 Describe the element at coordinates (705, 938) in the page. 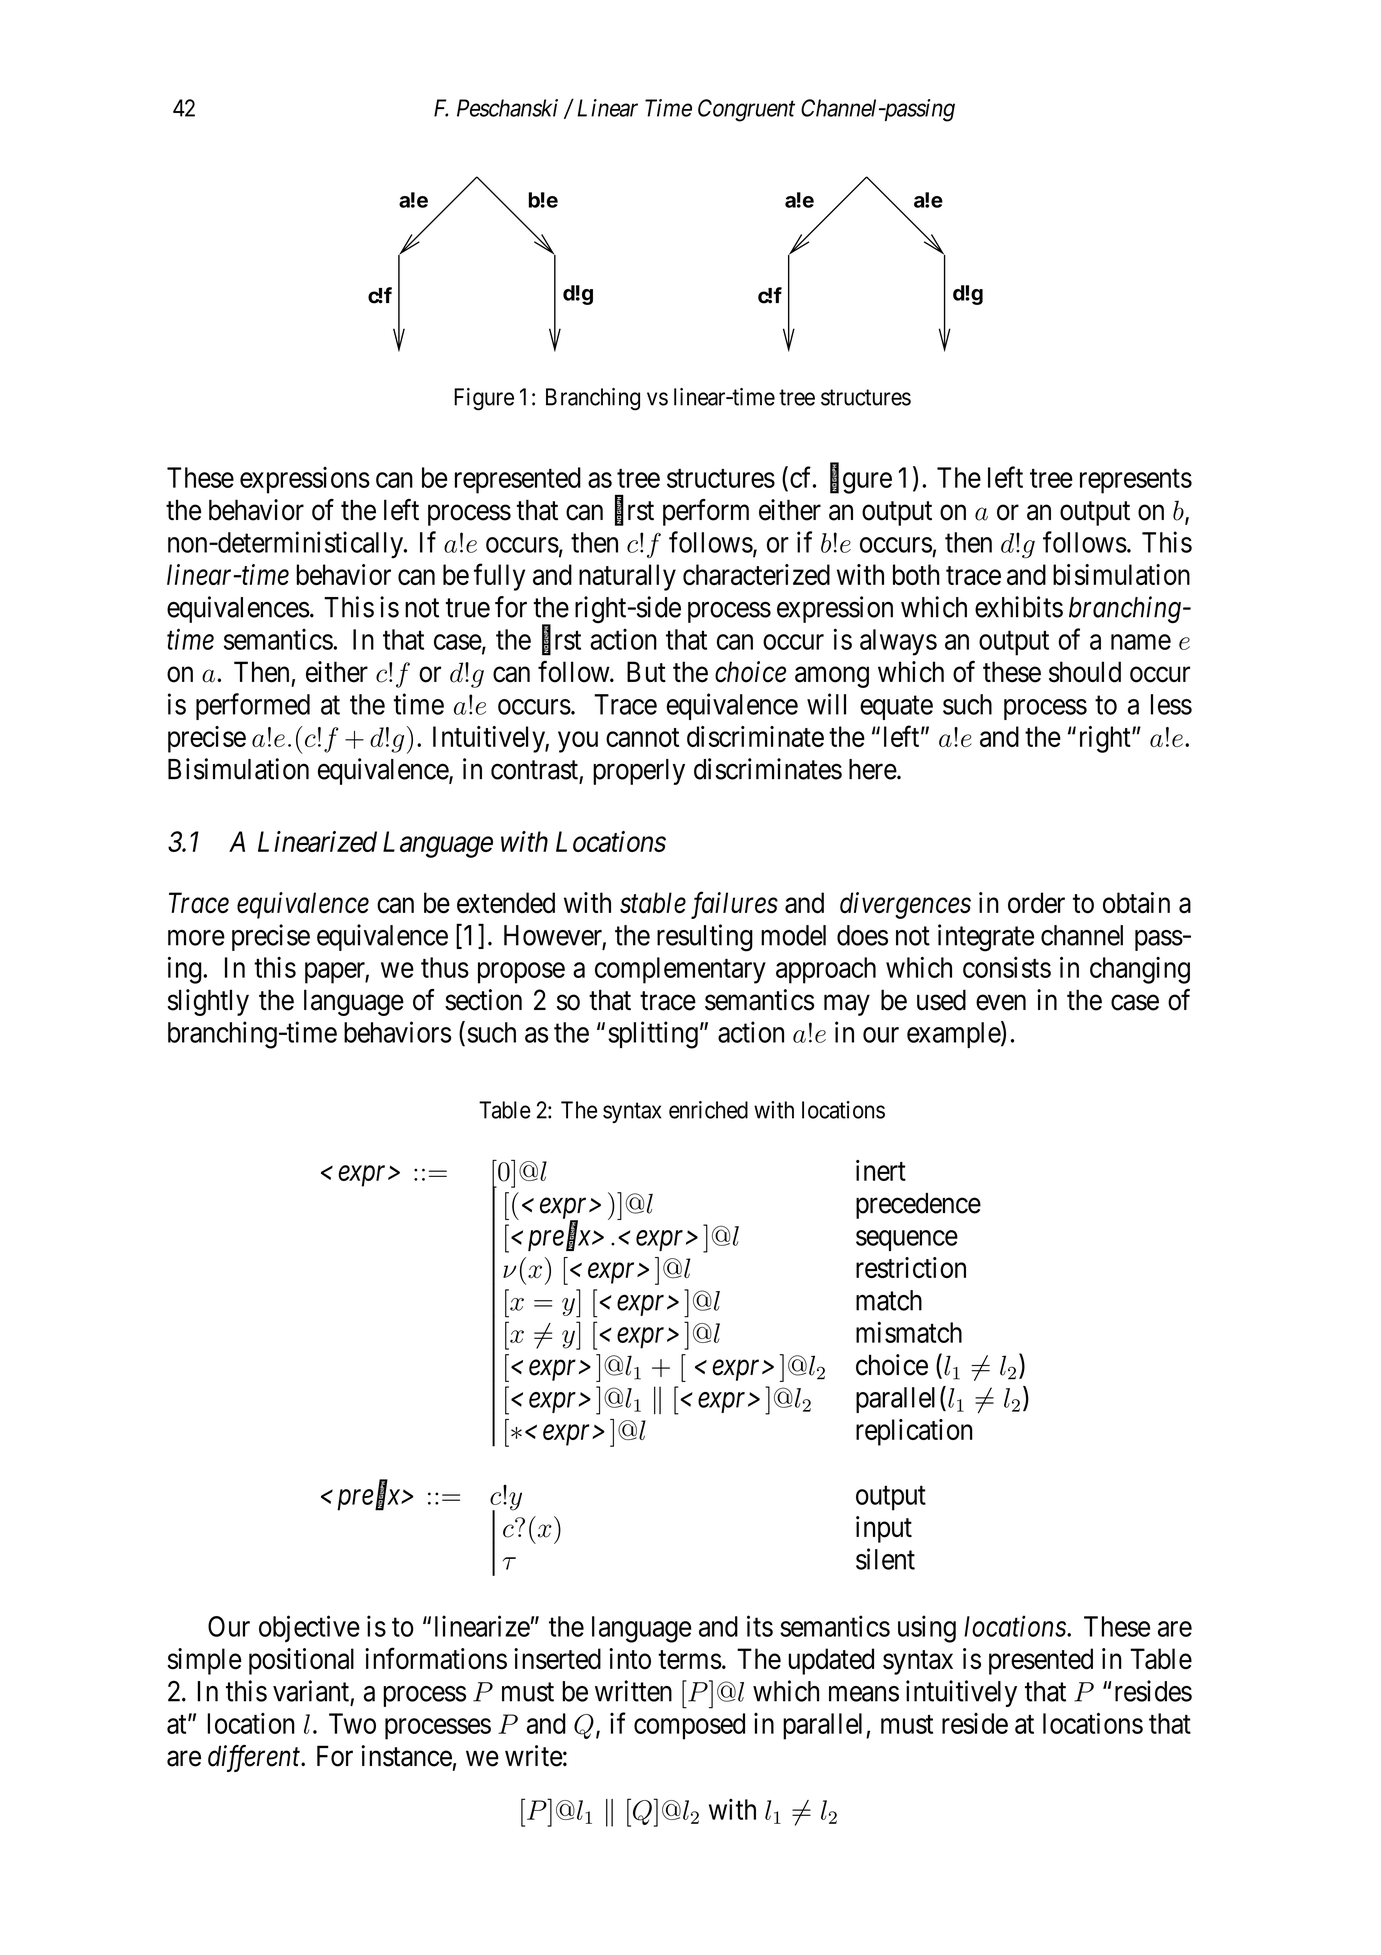

I see `resulting` at that location.
